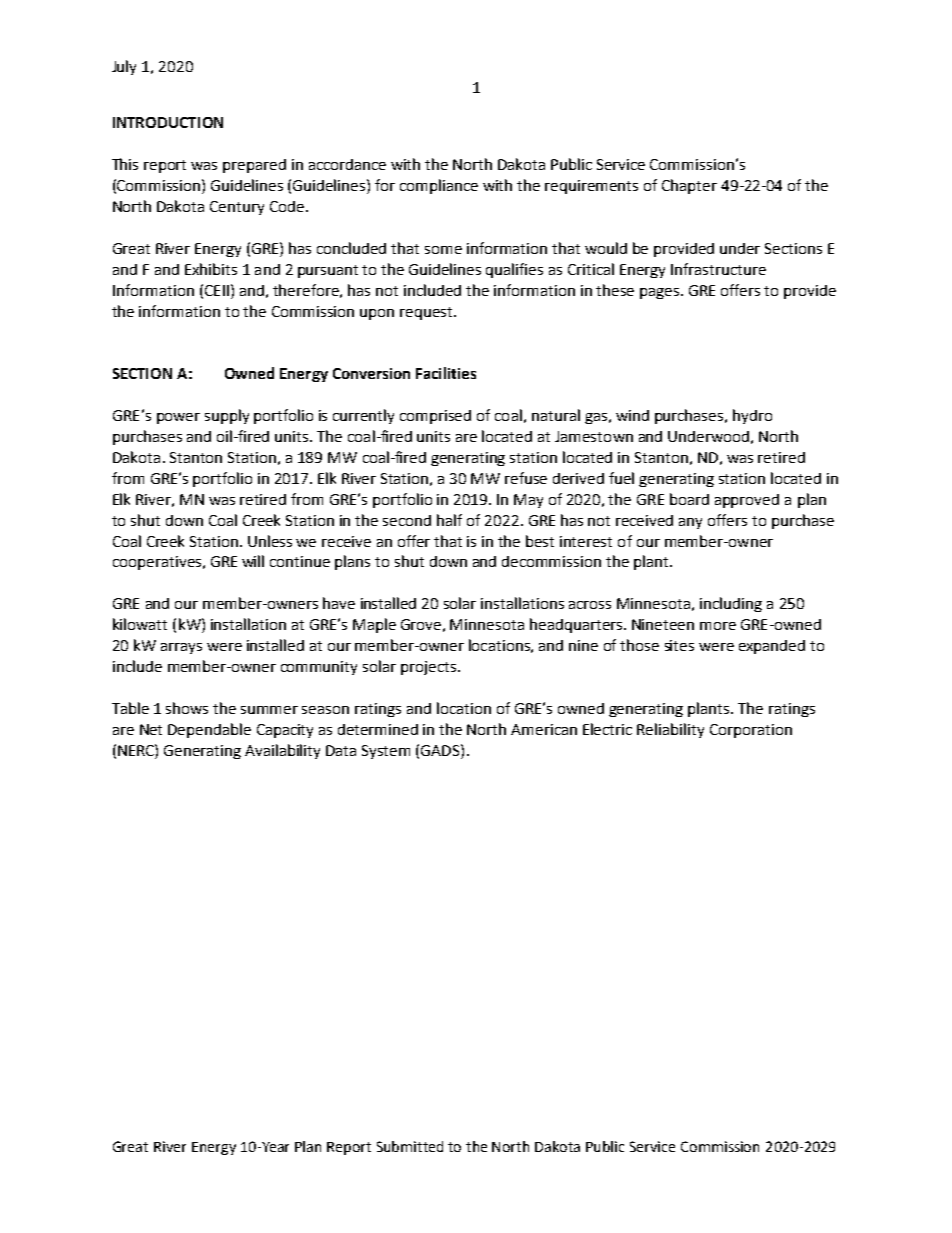 Image resolution: width=952 pixels, height=1233 pixels. What do you see at coordinates (178, 418) in the screenshot?
I see `power` at bounding box center [178, 418].
